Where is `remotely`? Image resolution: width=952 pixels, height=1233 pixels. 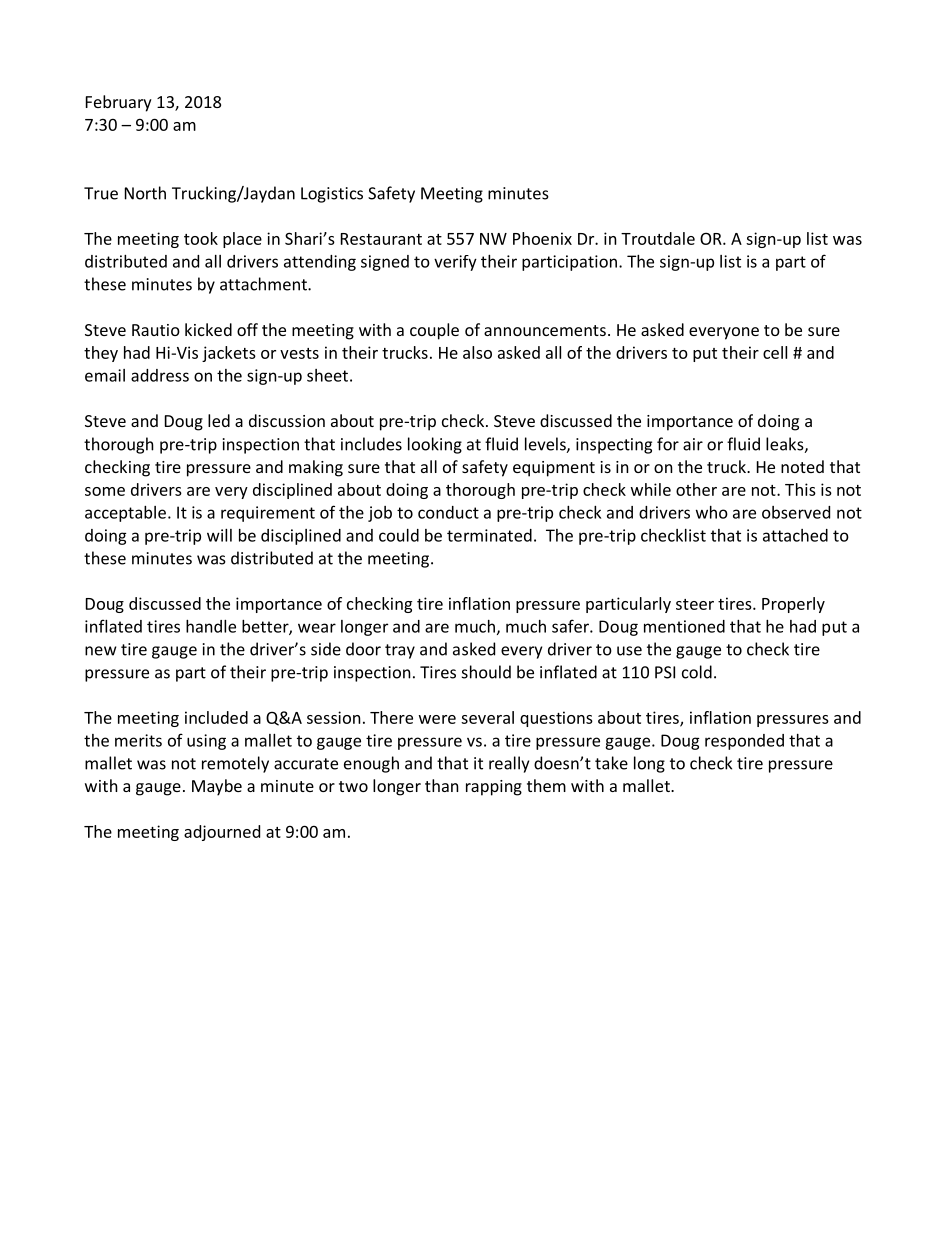
remotely is located at coordinates (235, 764).
